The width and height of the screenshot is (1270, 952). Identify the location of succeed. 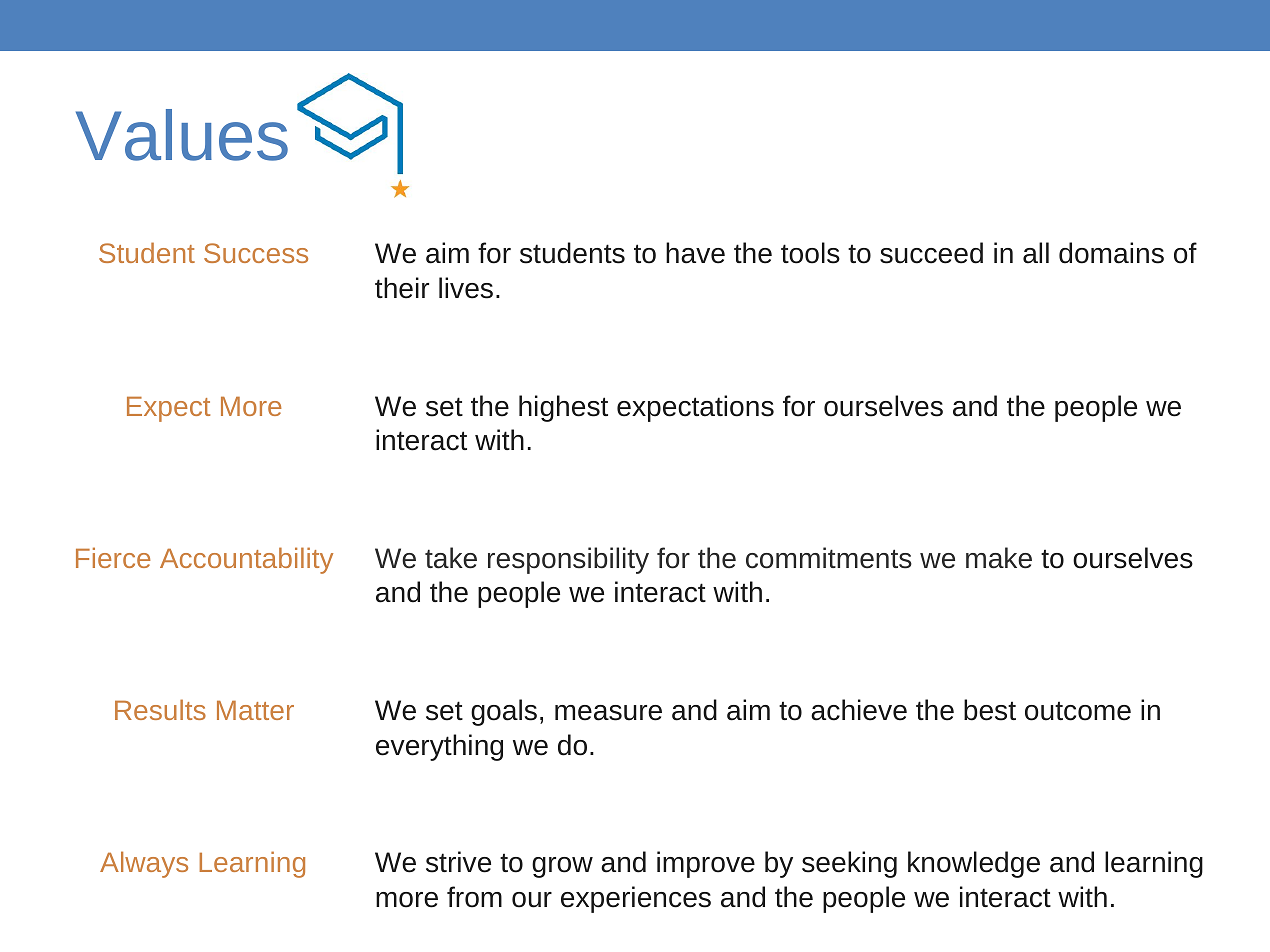
(931, 253).
